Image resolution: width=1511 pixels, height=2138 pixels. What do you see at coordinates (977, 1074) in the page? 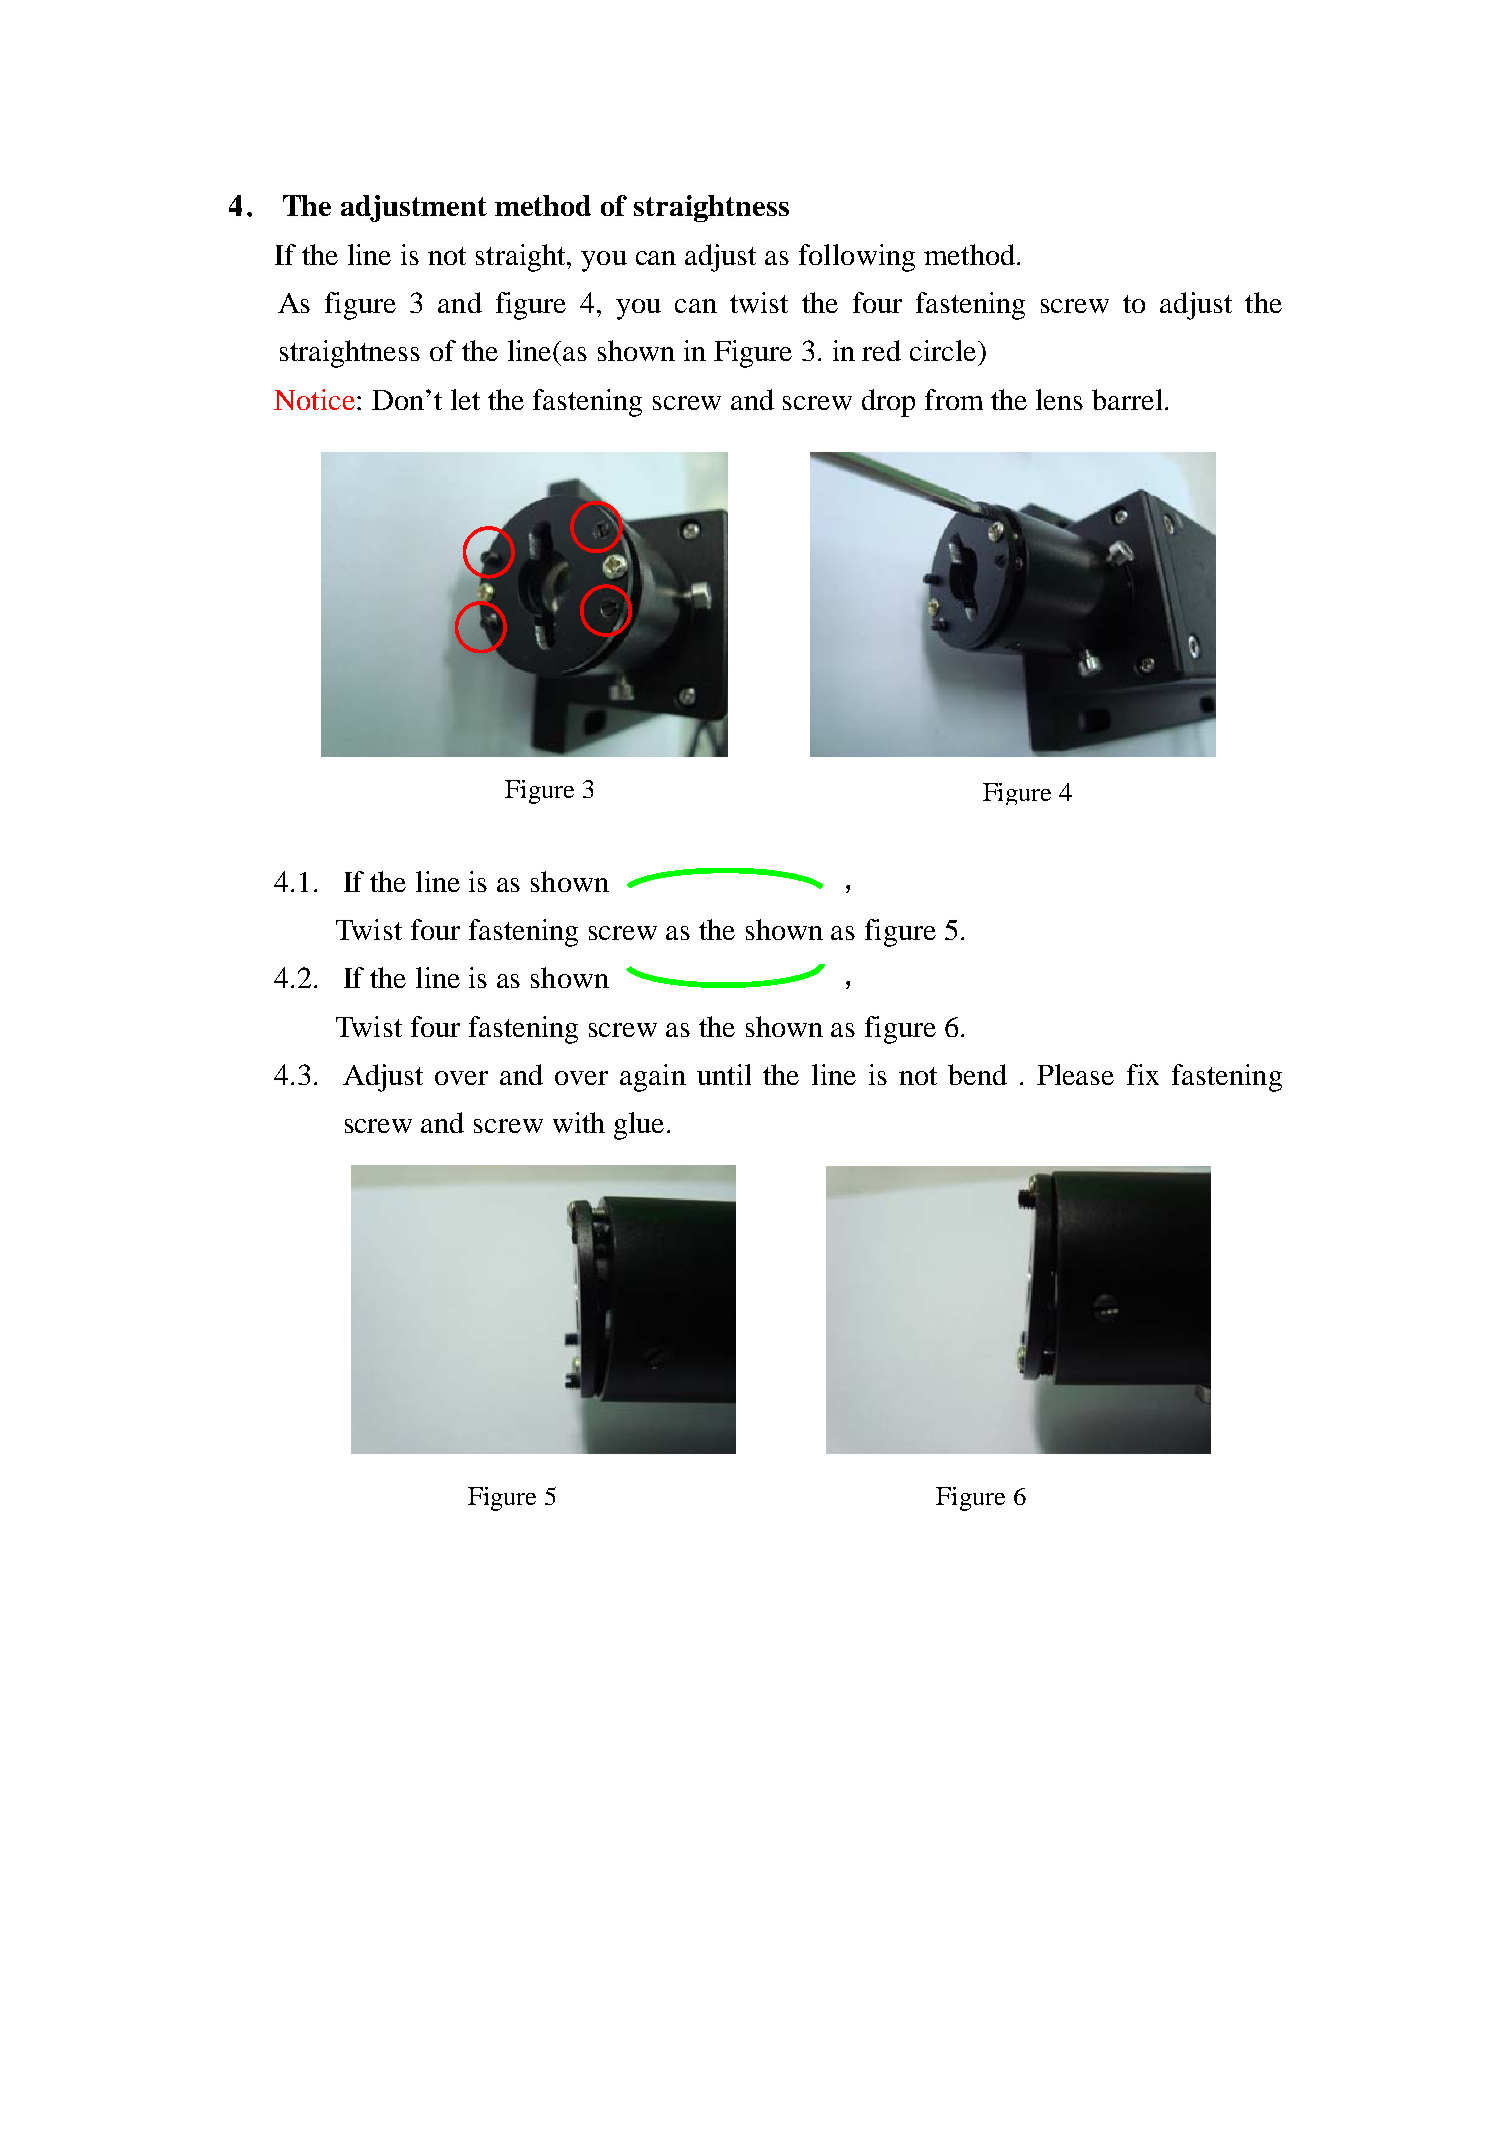
I see `bend` at bounding box center [977, 1074].
